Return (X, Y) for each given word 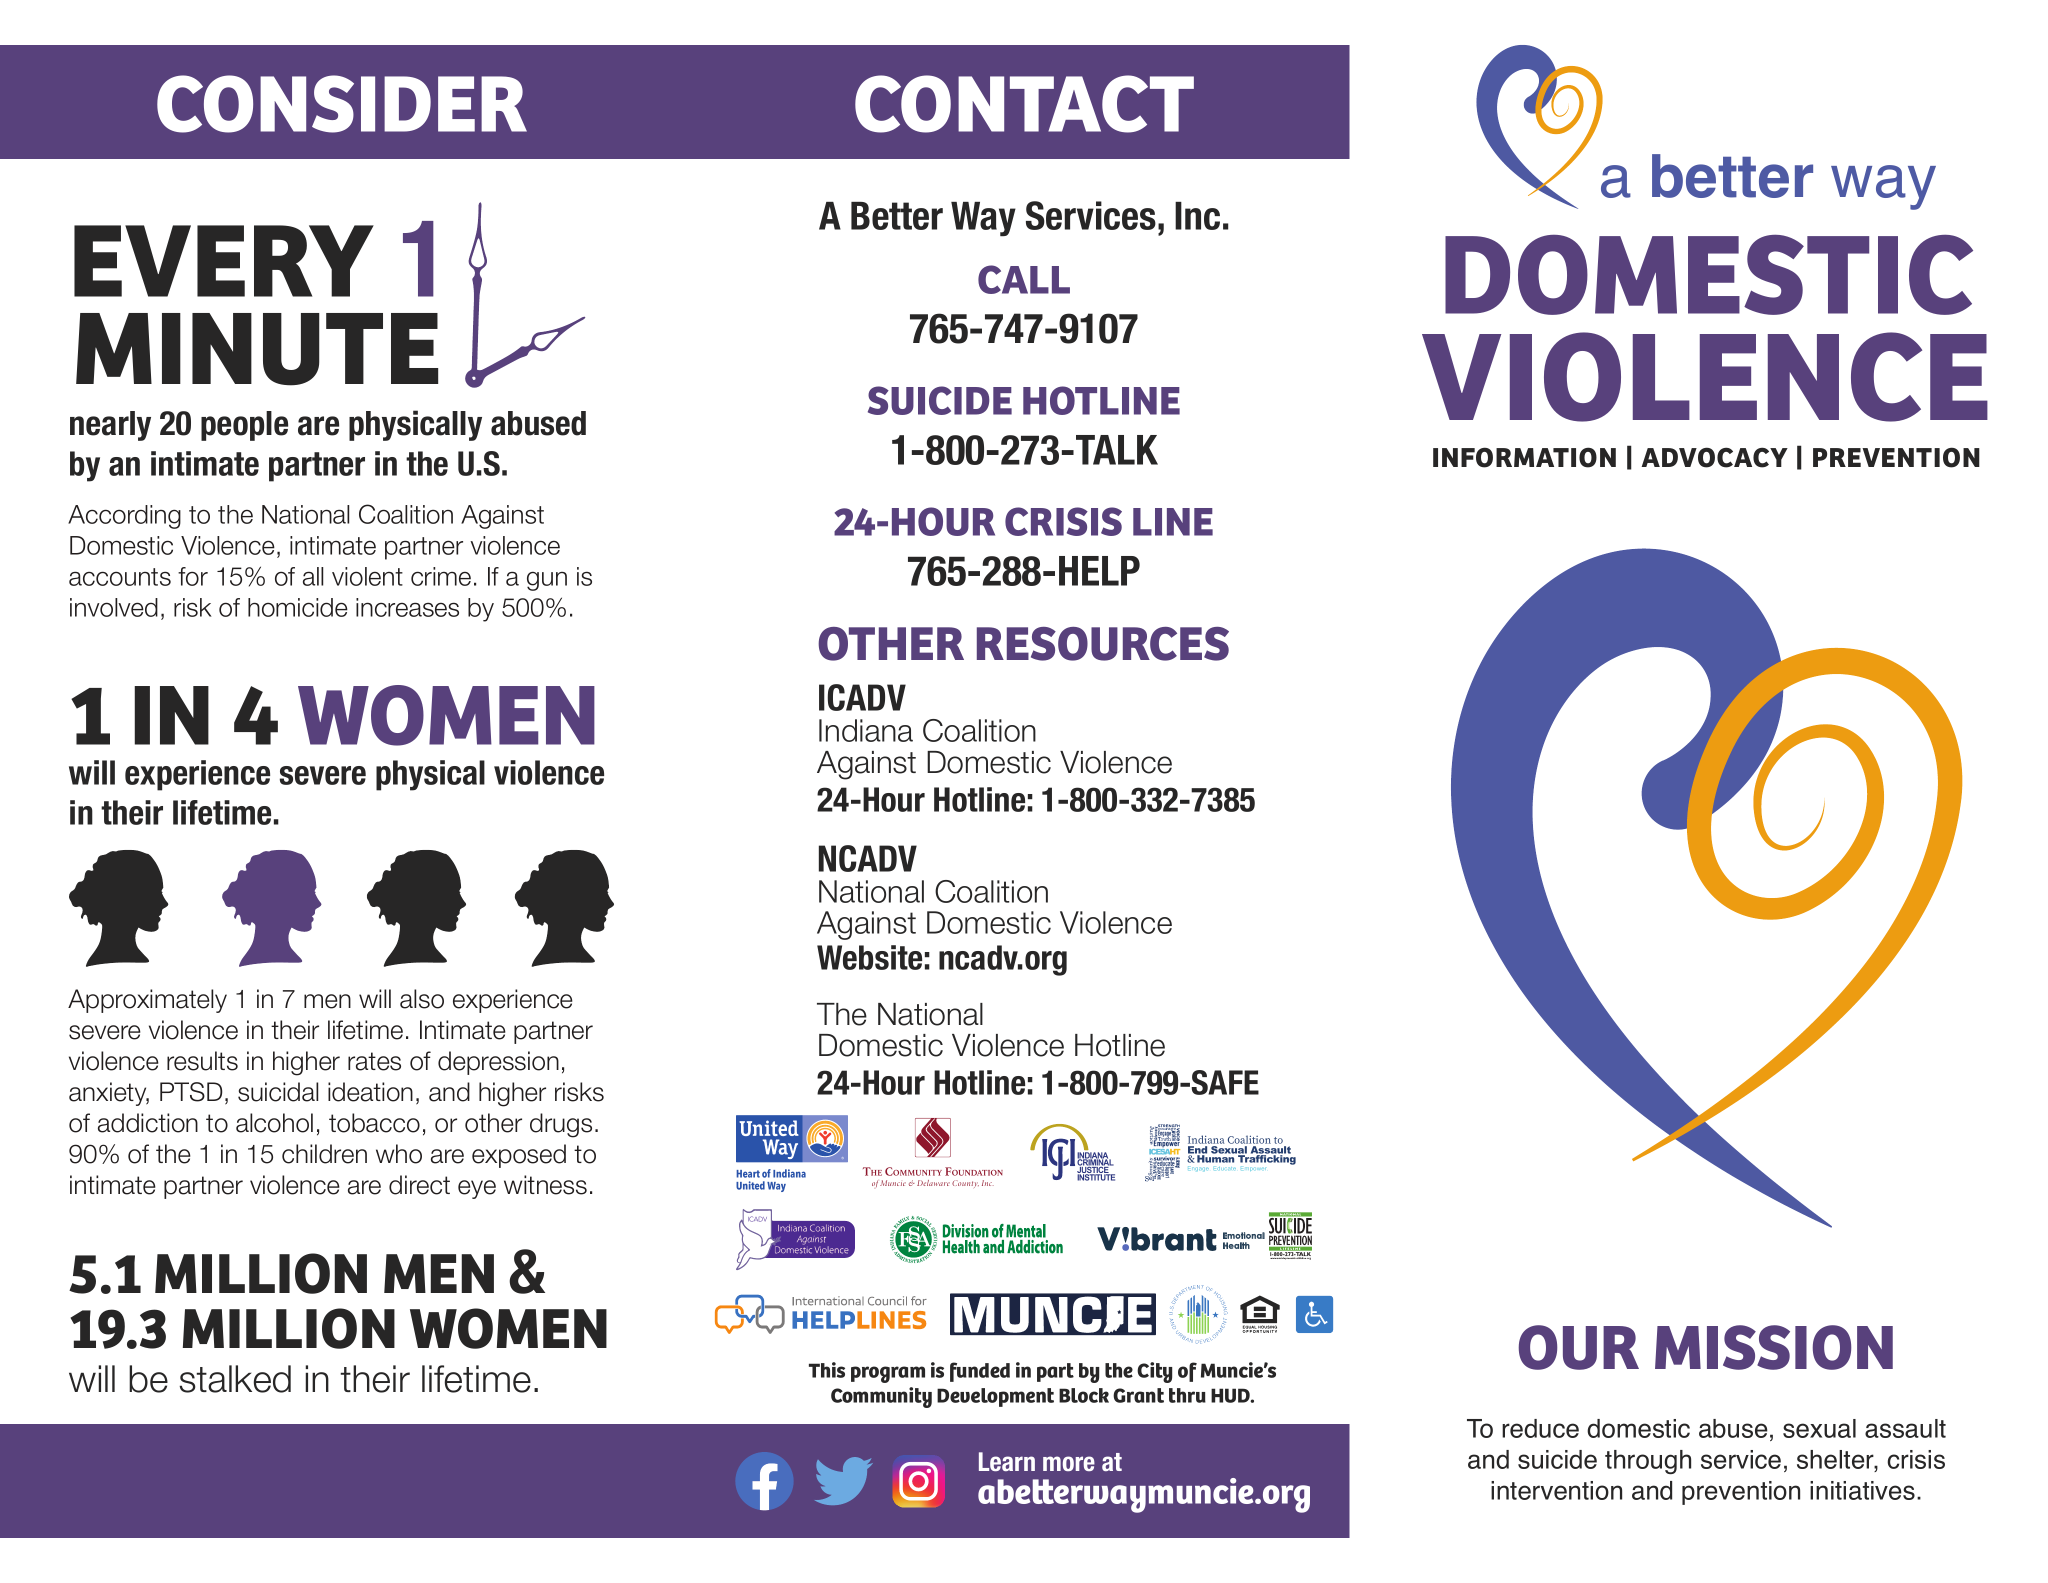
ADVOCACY (1715, 457)
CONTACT (1024, 104)
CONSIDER (342, 104)
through (1648, 1462)
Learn (1007, 1461)
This (827, 1370)
